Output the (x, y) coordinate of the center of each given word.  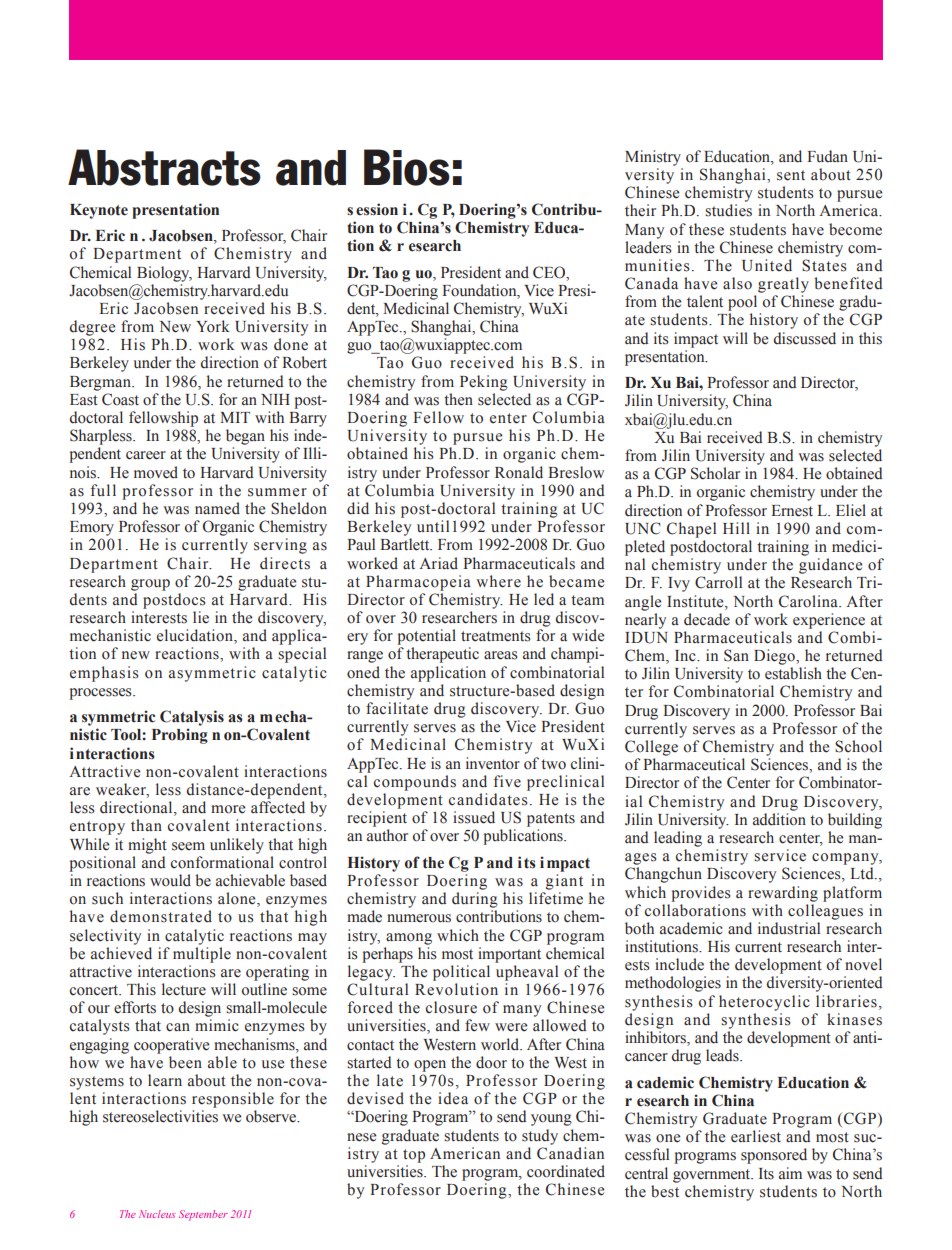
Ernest (792, 511)
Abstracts (164, 167)
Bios (407, 167)
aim (790, 1173)
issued (474, 817)
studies (728, 210)
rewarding (783, 894)
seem (188, 846)
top (414, 1156)
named (217, 508)
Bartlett (406, 544)
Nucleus (157, 1214)
